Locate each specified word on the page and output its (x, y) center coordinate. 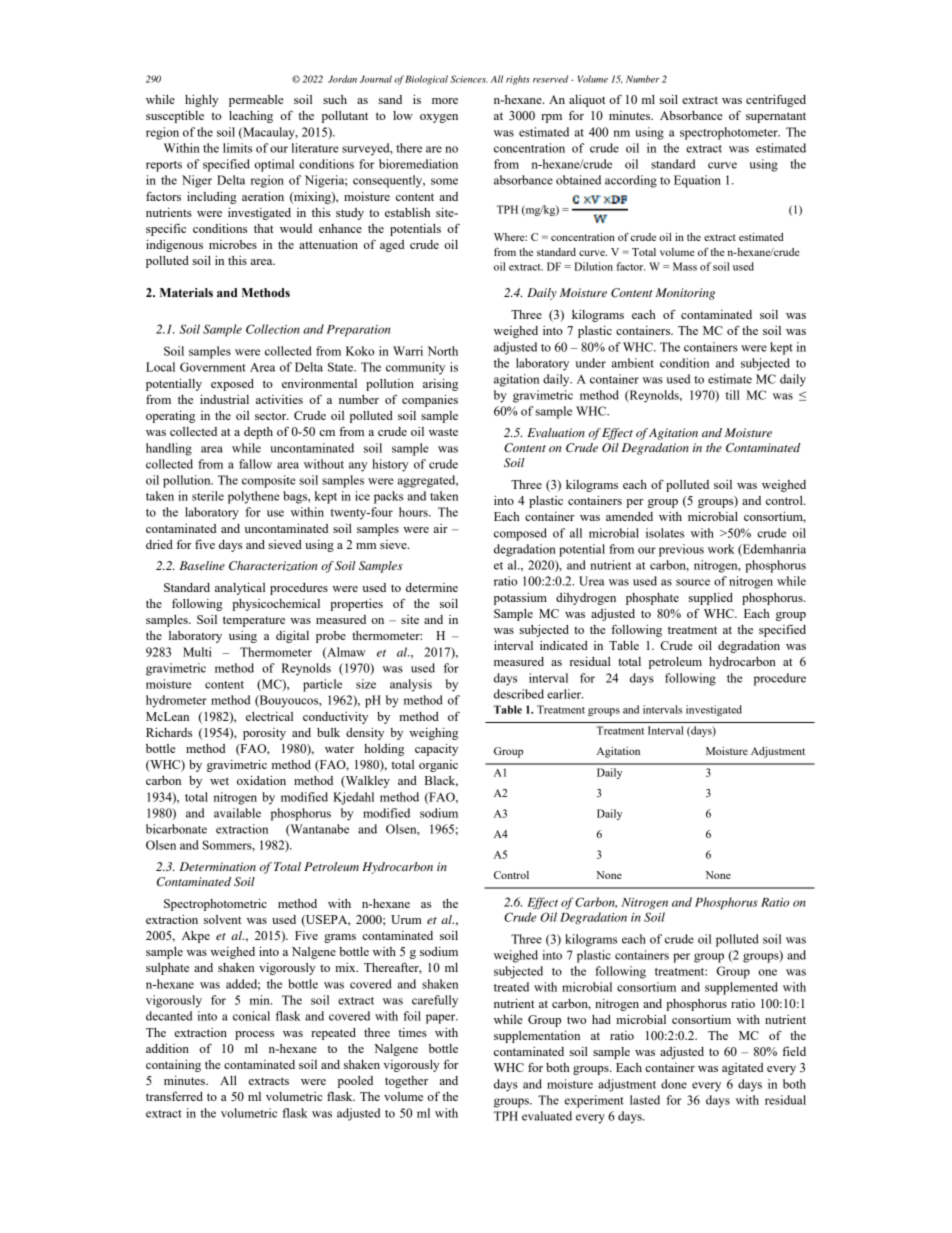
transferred (174, 1096)
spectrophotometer (730, 133)
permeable (256, 101)
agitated (743, 1069)
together (406, 1082)
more (445, 101)
